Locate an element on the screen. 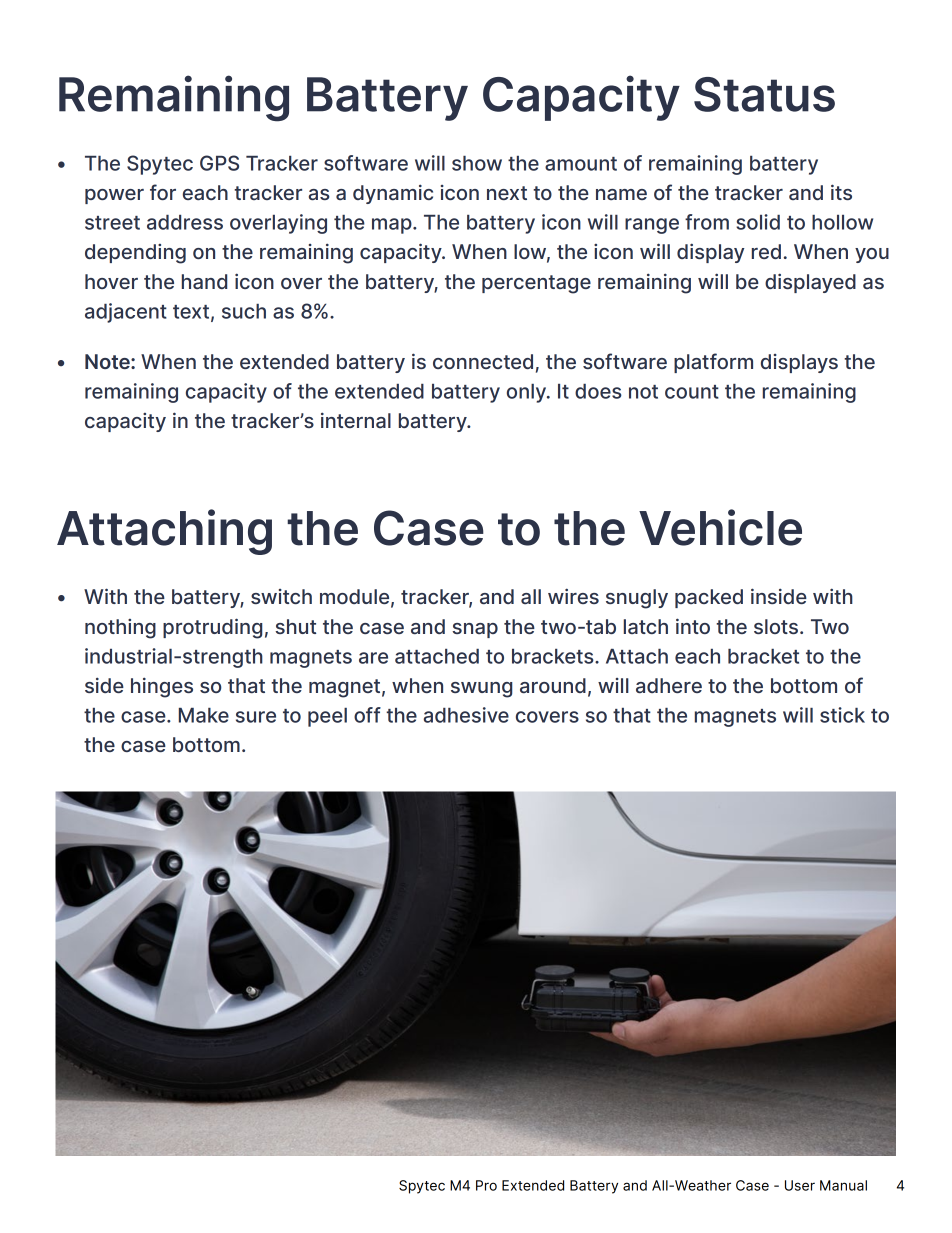 This screenshot has height=1233, width=952. connected is located at coordinates (483, 361).
